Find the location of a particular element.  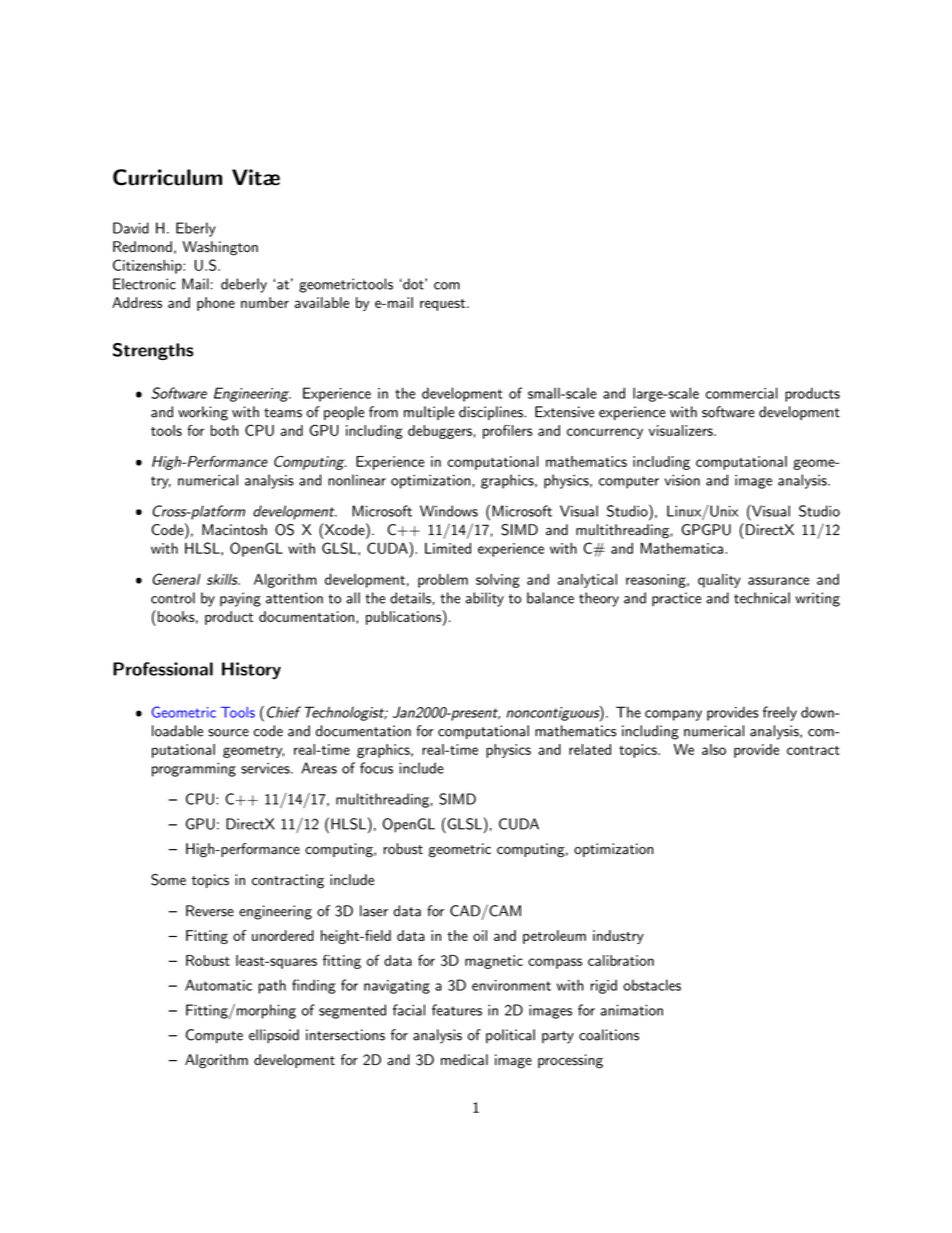

technical is located at coordinates (762, 598).
